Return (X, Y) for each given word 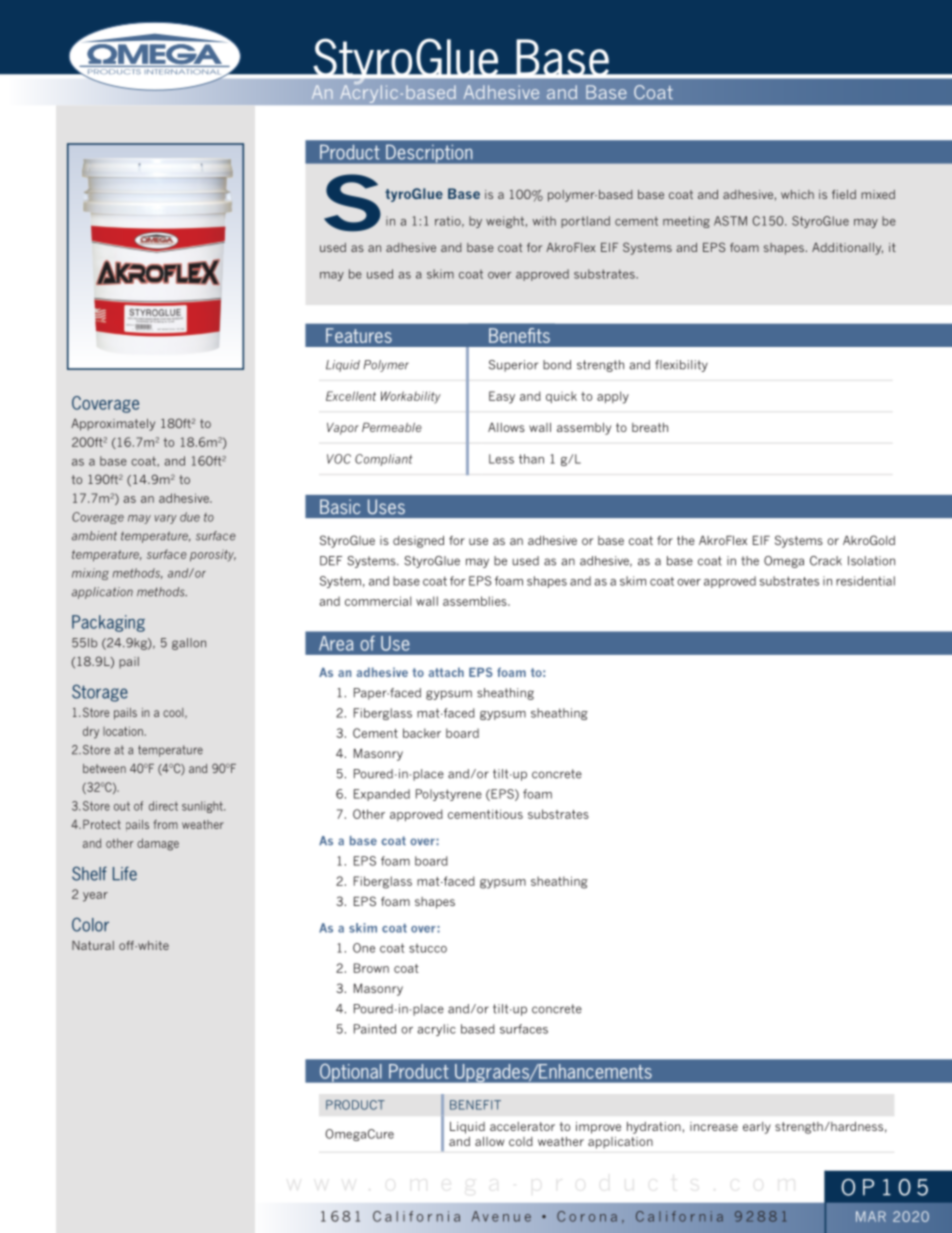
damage (158, 844)
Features (359, 335)
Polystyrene (449, 795)
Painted (375, 1029)
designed (418, 542)
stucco (428, 948)
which (797, 194)
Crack (826, 561)
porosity (213, 555)
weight (505, 222)
